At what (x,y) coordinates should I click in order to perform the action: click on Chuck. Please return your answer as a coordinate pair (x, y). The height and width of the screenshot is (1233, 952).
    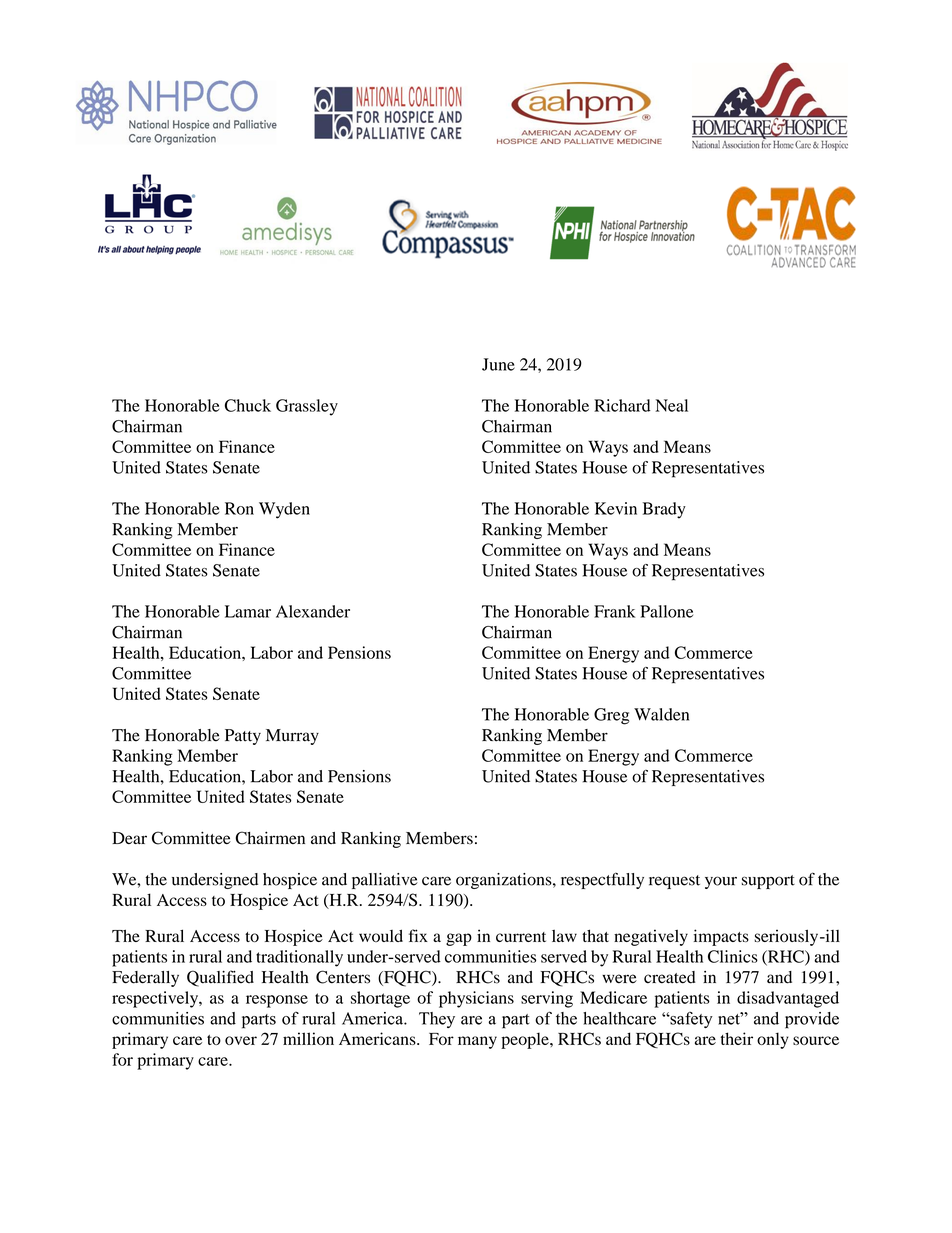
    Looking at the image, I should click on (248, 405).
